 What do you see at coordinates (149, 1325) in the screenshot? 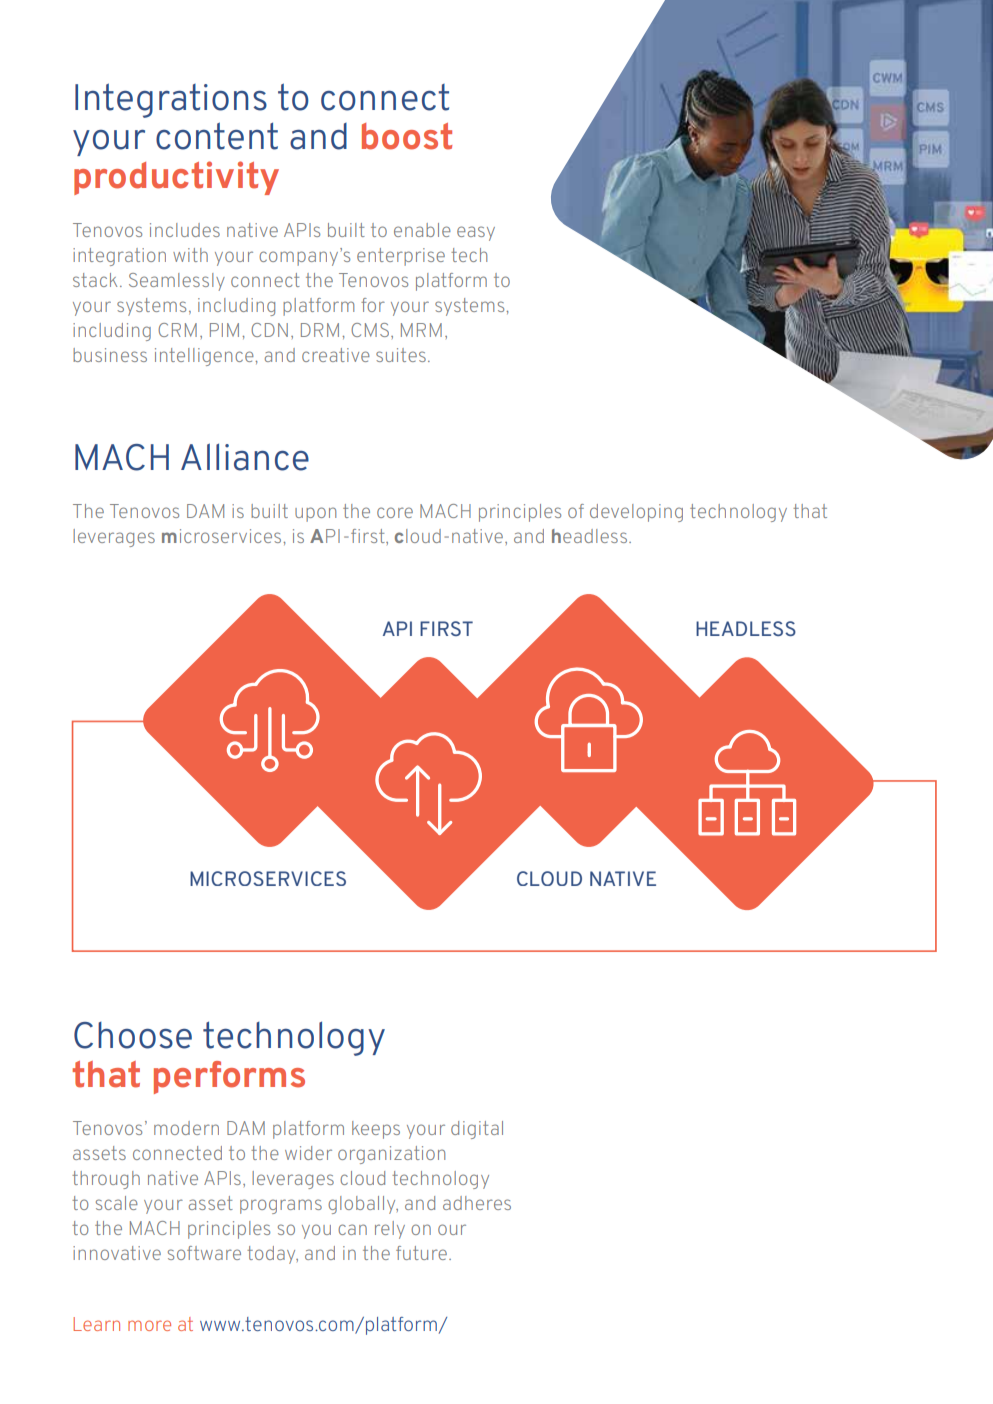
I see `more` at bounding box center [149, 1325].
